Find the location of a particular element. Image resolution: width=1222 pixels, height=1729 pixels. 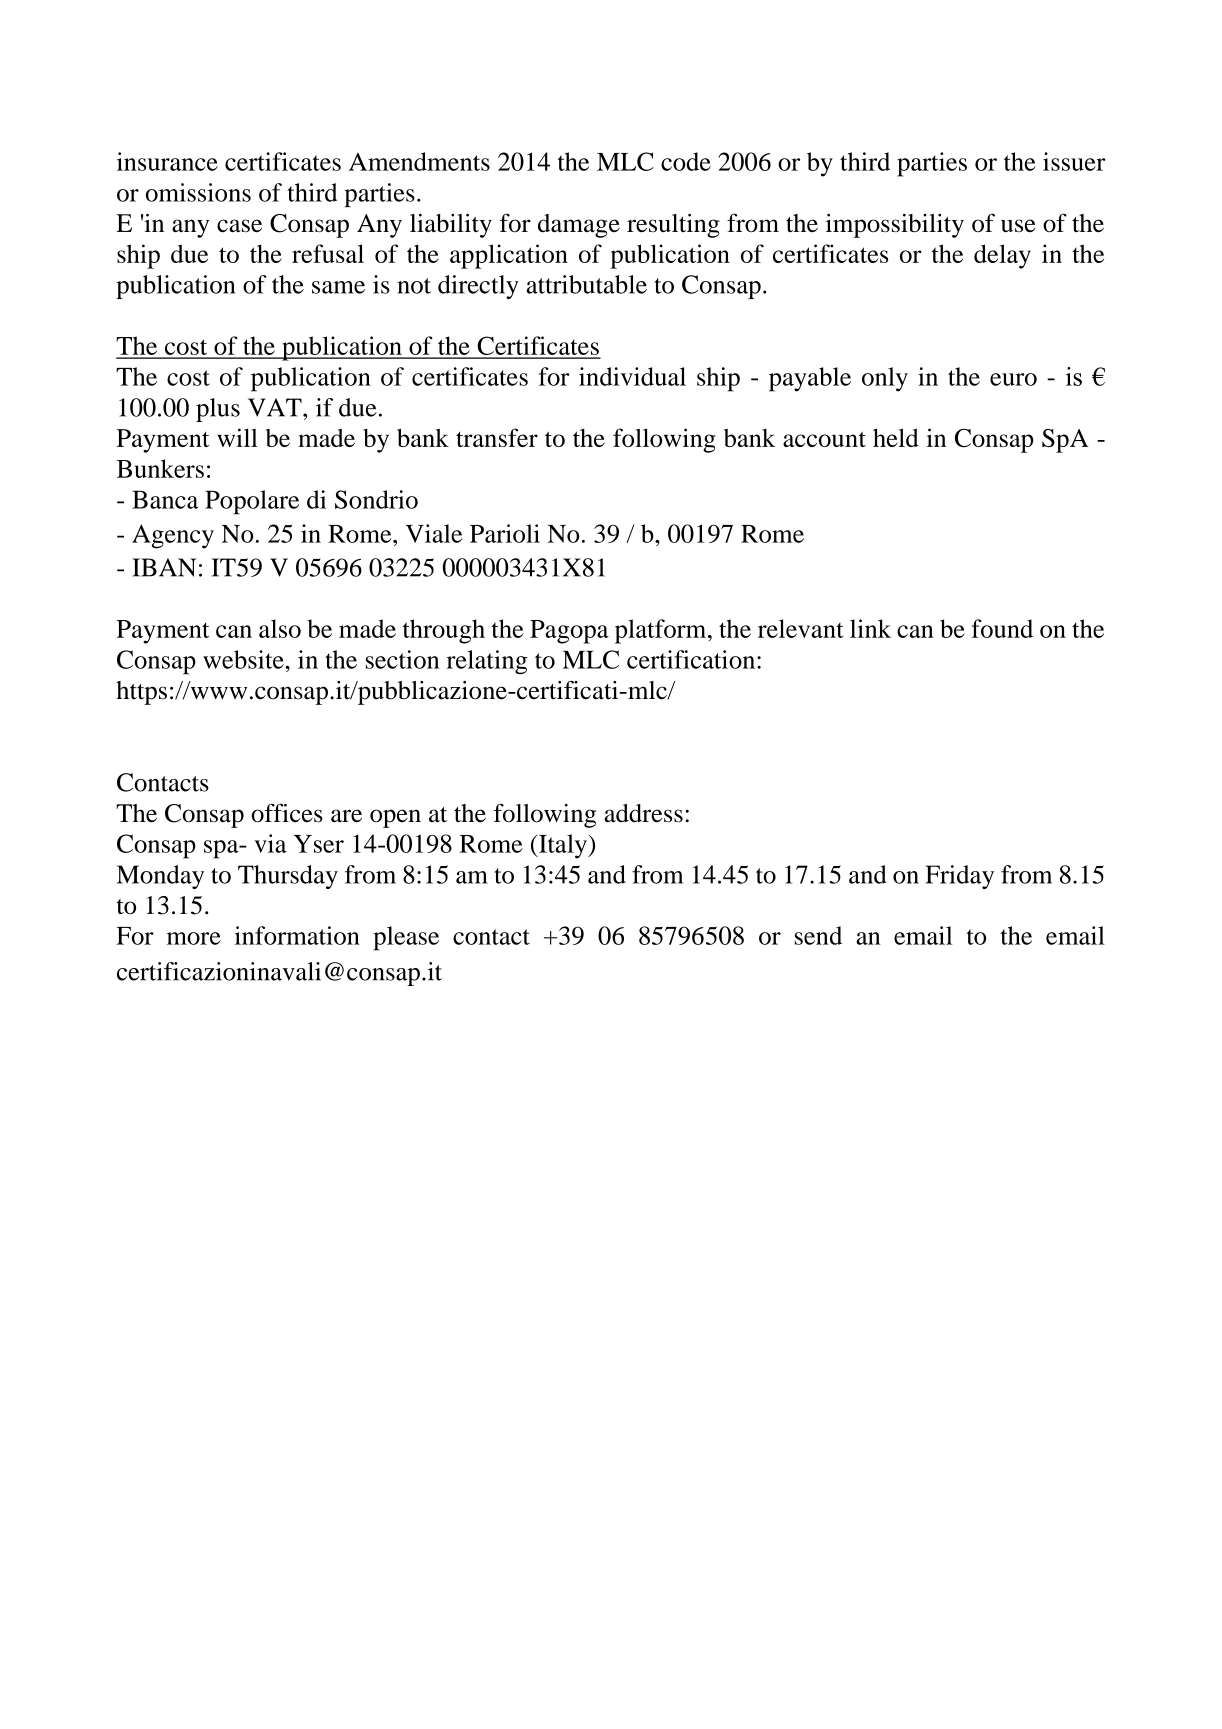

euro is located at coordinates (1013, 379).
